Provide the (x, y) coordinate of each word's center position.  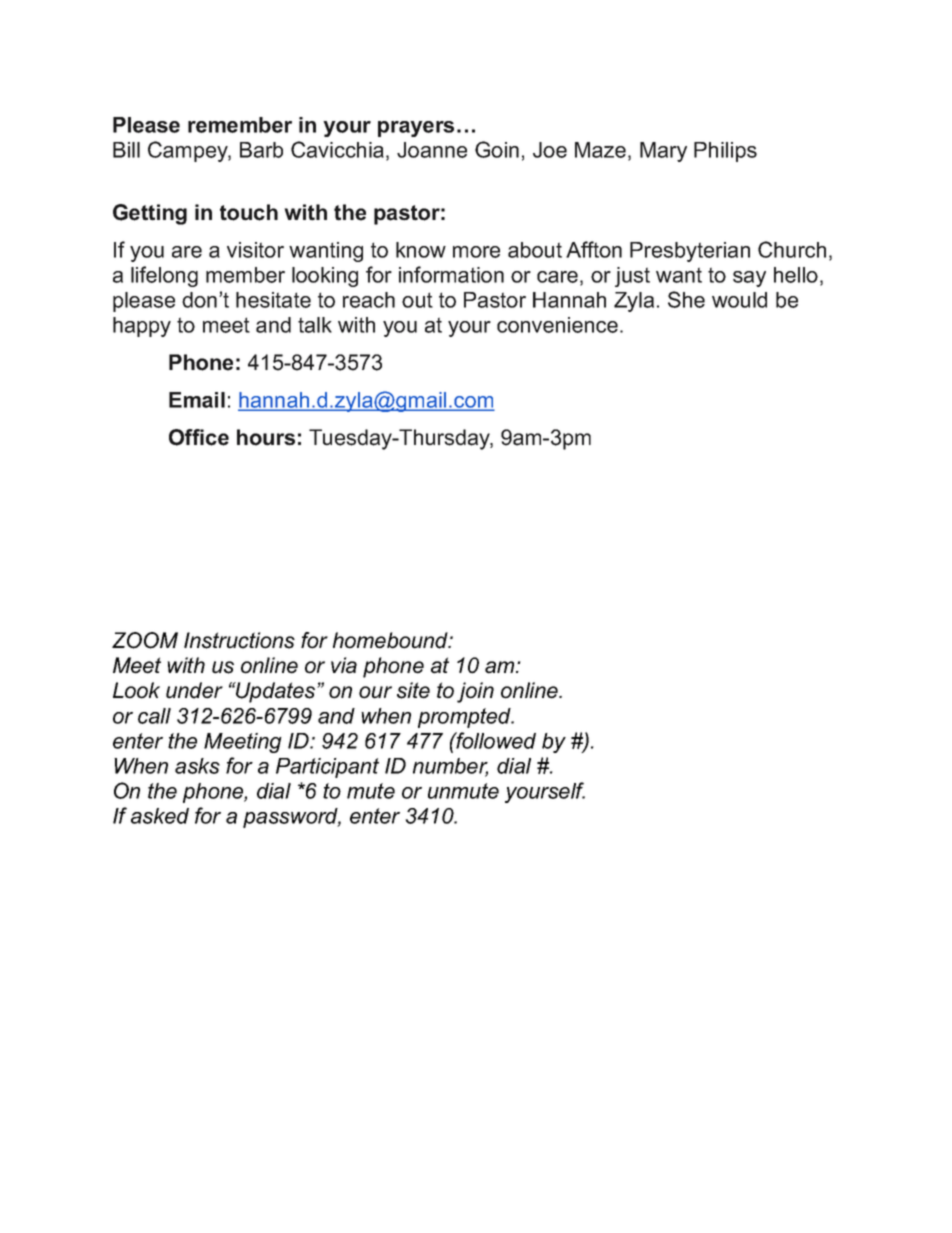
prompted (465, 718)
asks (197, 766)
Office (199, 437)
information (451, 274)
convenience (559, 325)
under (194, 690)
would (739, 300)
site (413, 690)
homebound (391, 640)
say (749, 279)
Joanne (432, 150)
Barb (261, 150)
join (475, 692)
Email (197, 400)
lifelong (164, 276)
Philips (725, 152)
